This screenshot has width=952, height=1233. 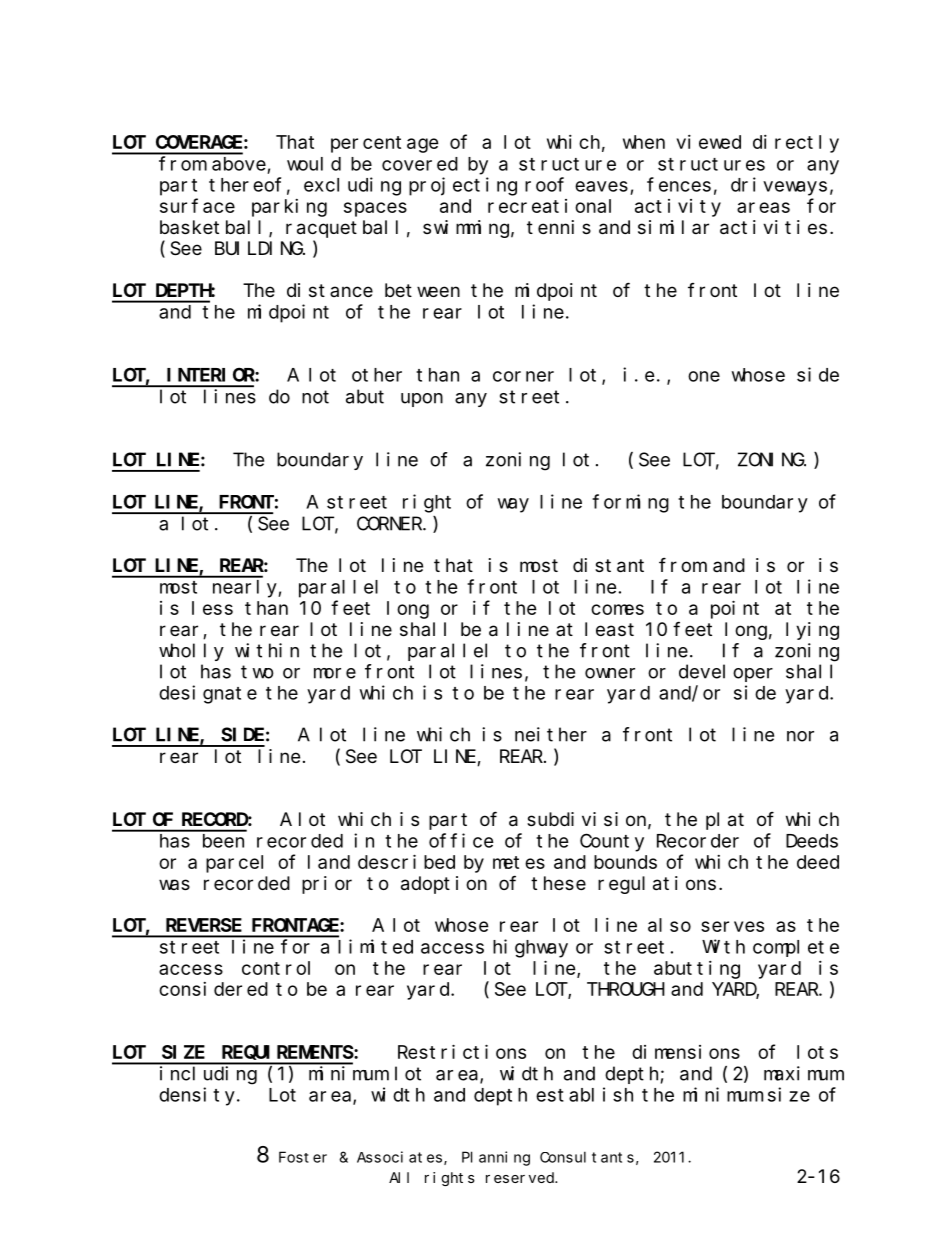 I want to click on above, so click(x=239, y=164).
